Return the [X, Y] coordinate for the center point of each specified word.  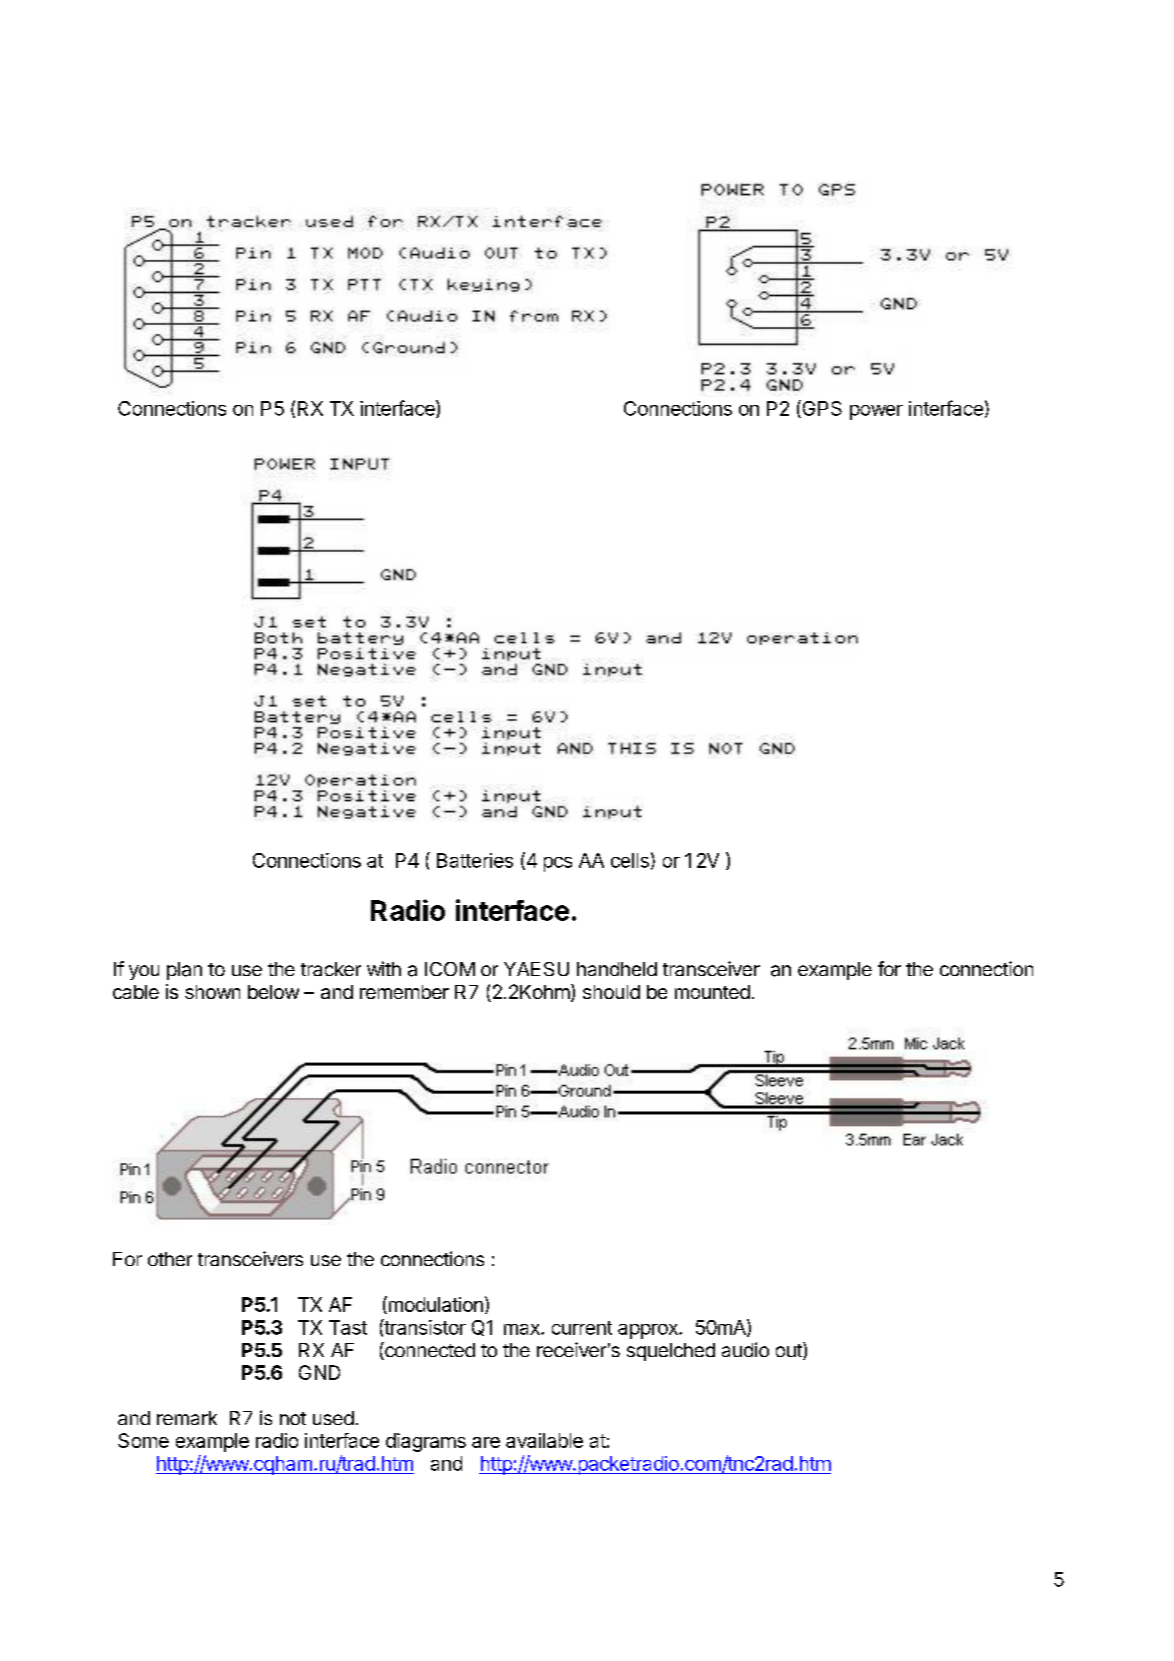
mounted [712, 992]
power [876, 412]
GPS [821, 409]
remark [187, 1418]
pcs [558, 864]
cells [630, 860]
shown [212, 992]
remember [404, 992]
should [611, 992]
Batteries [475, 860]
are [486, 1442]
